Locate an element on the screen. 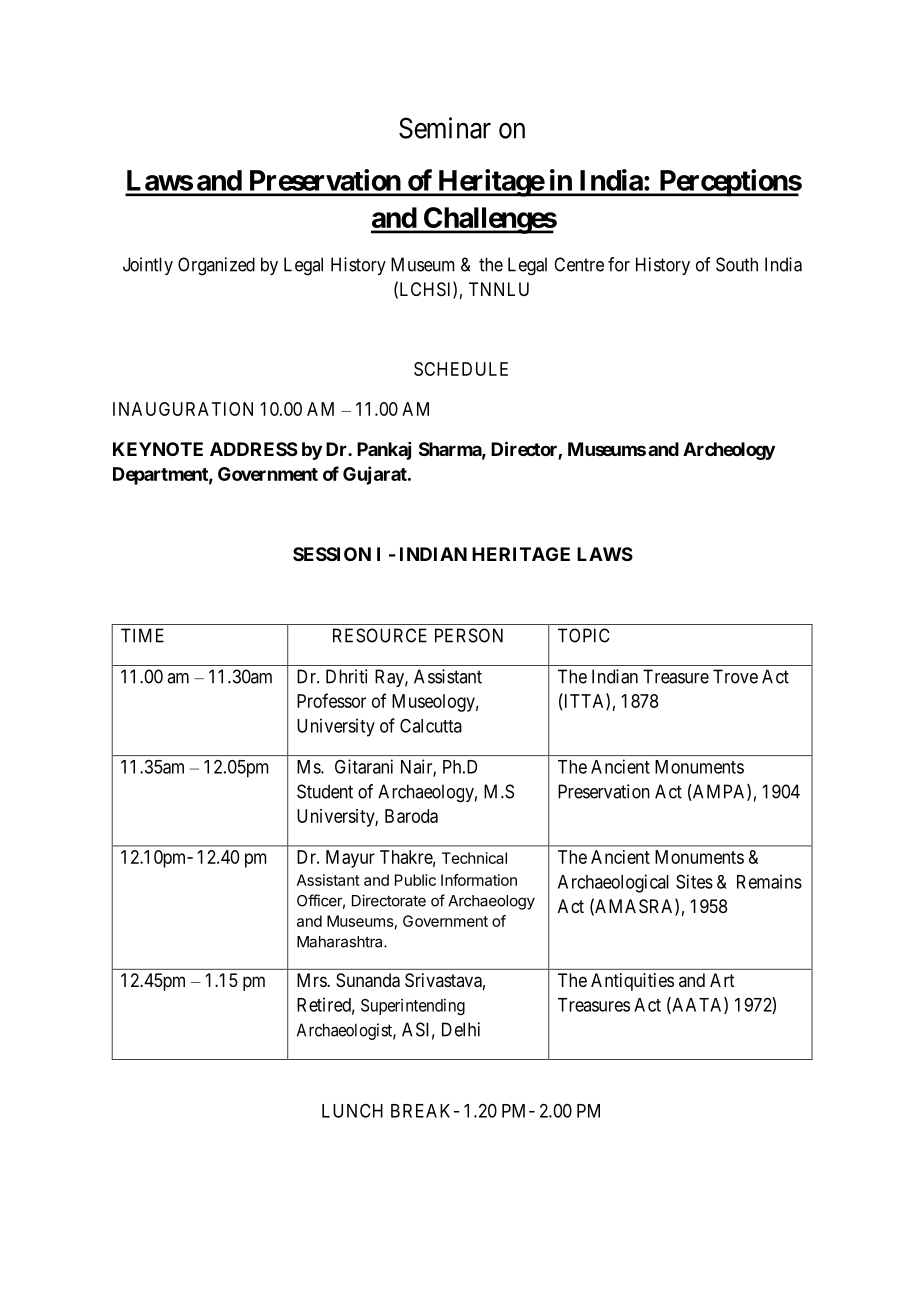 The height and width of the screenshot is (1308, 924). Calcutta is located at coordinates (431, 726).
